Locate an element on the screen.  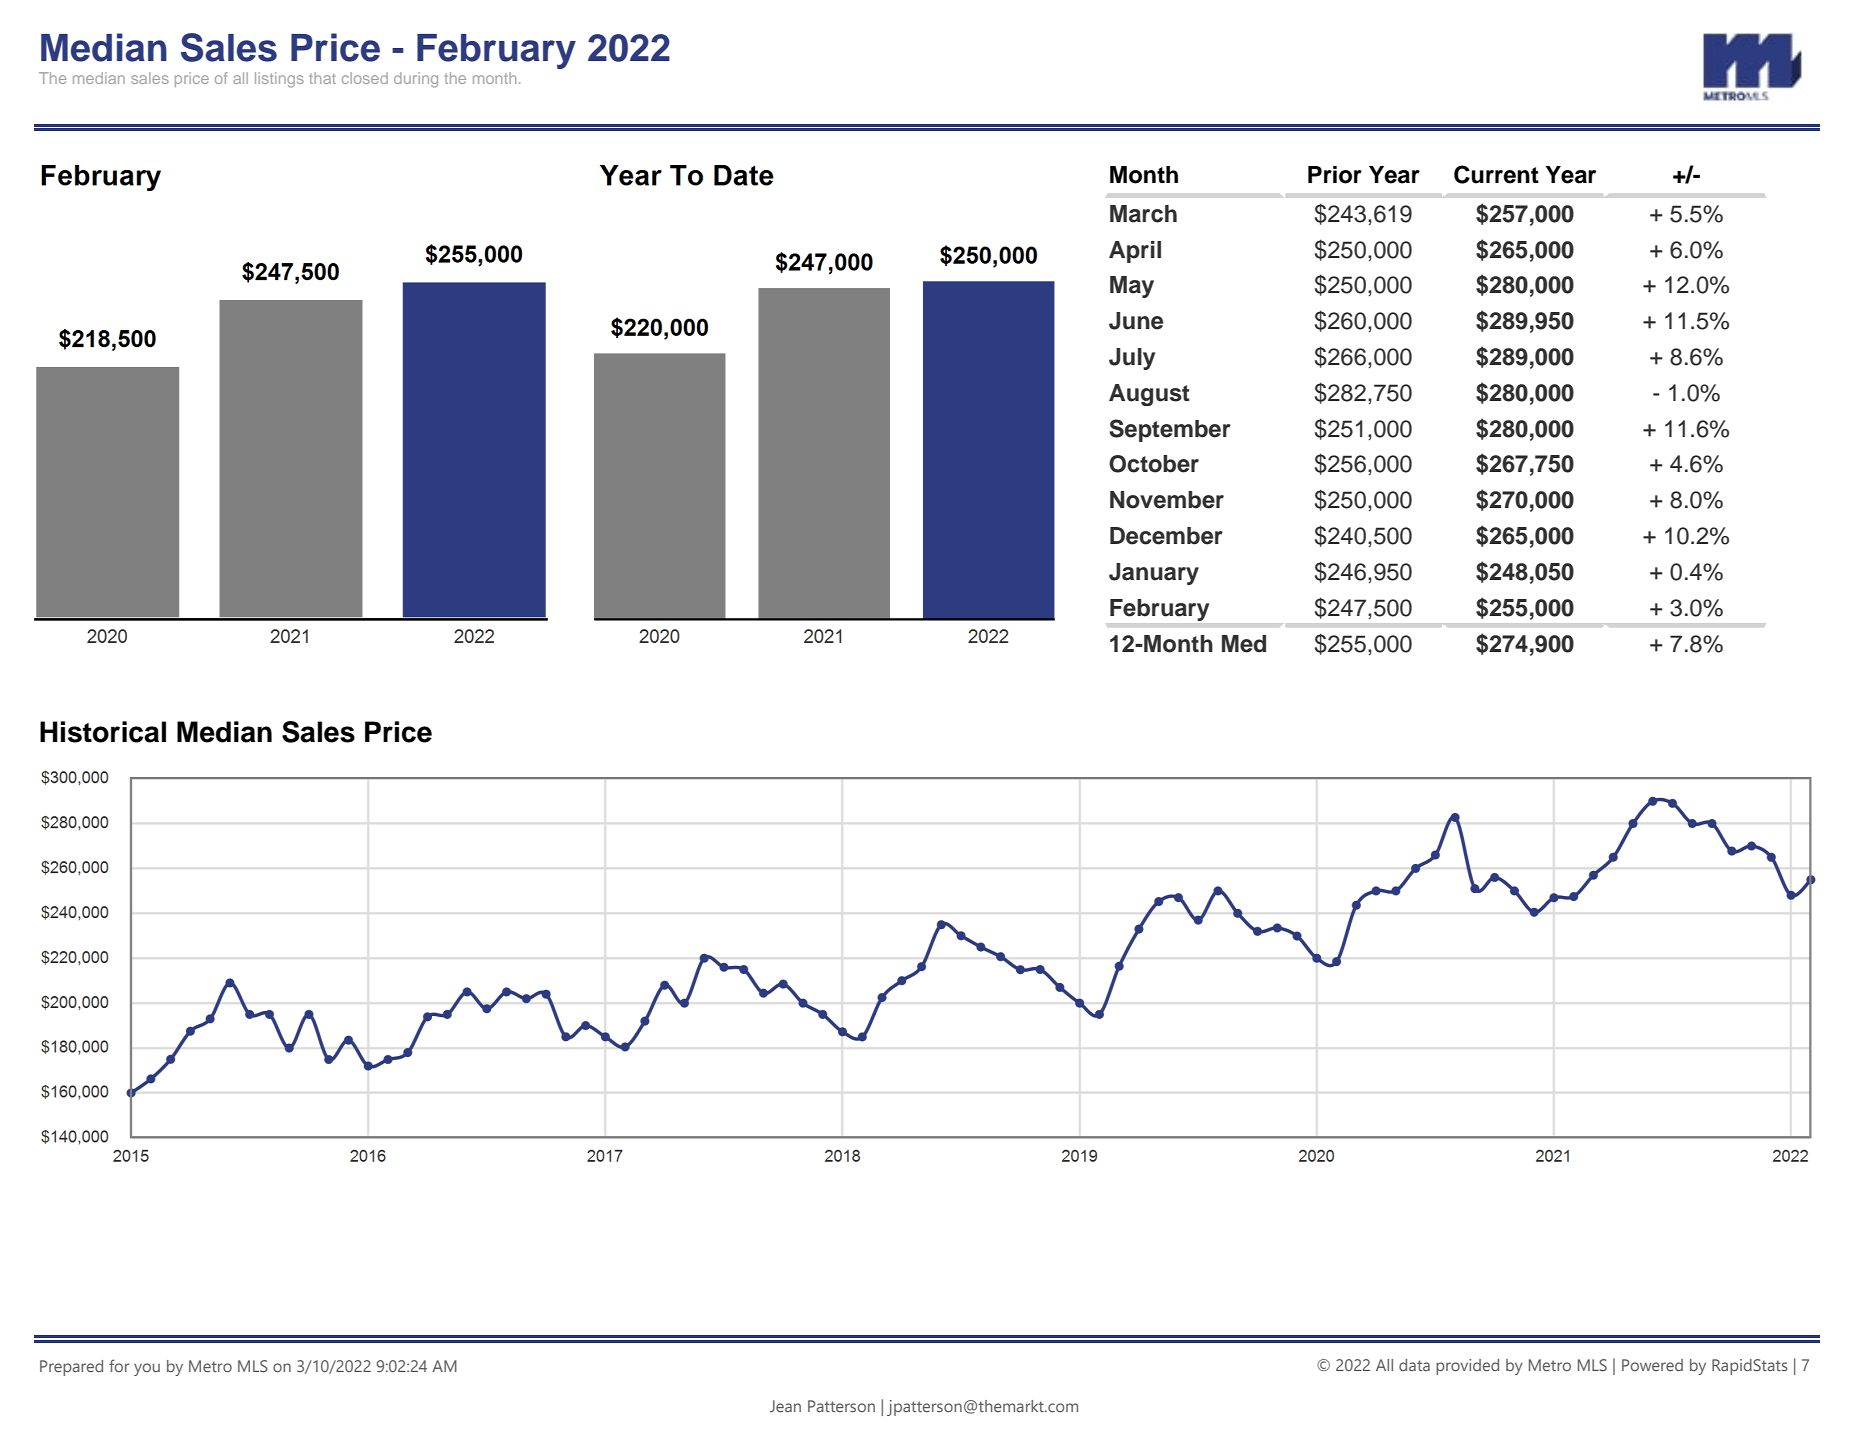
provided is located at coordinates (1467, 1367).
